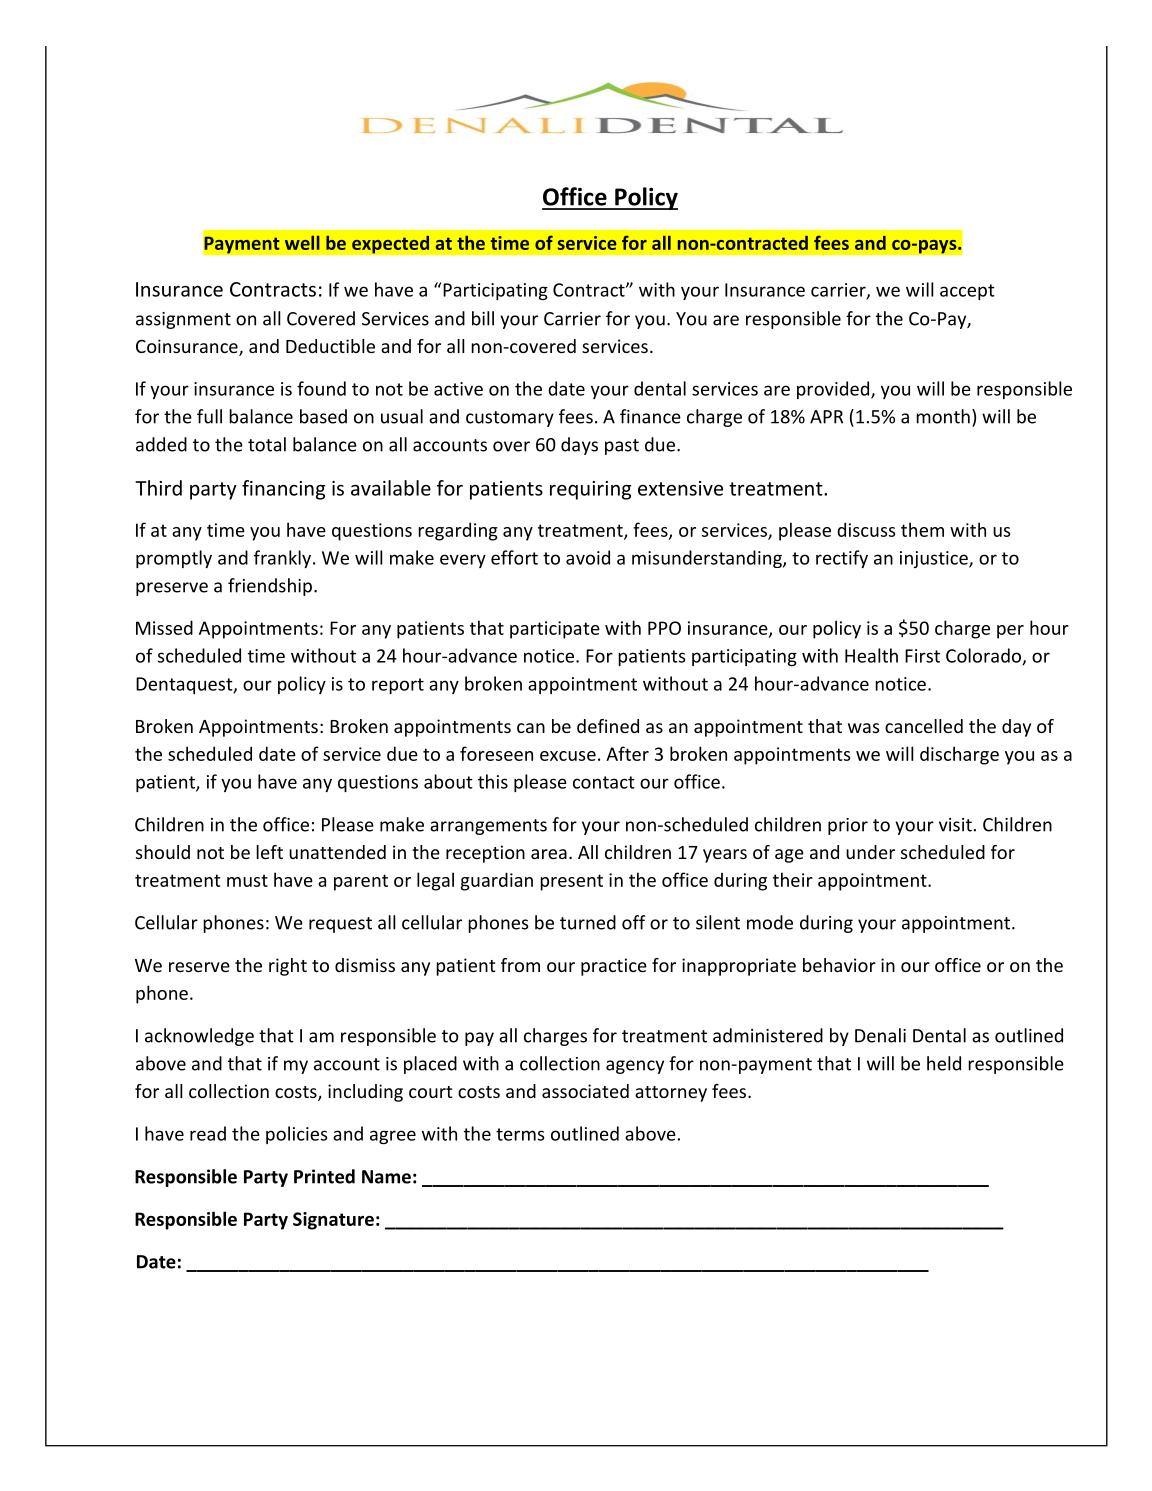 The image size is (1152, 1491). Describe the element at coordinates (590, 490) in the document. I see `requiring` at that location.
